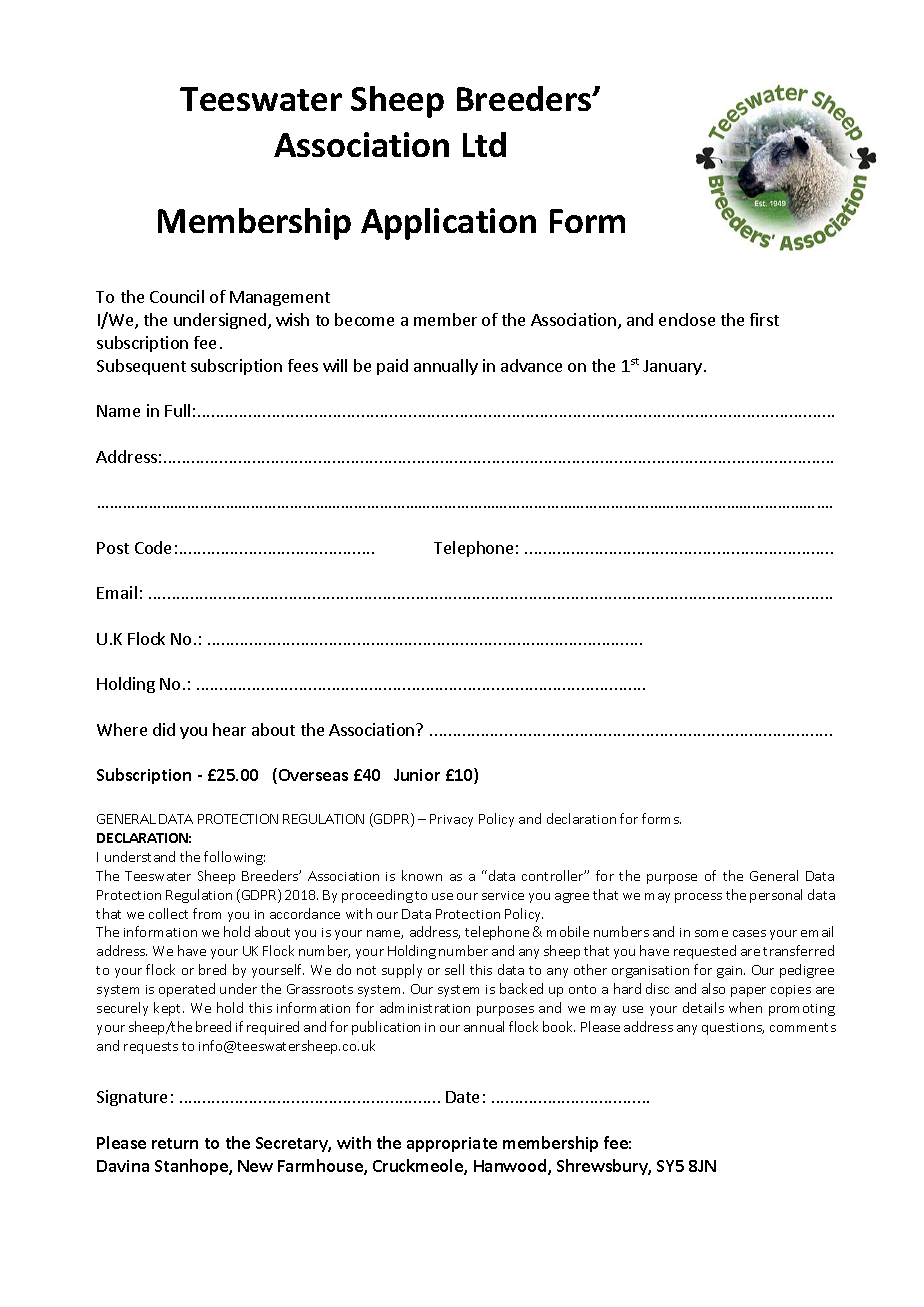 The image size is (924, 1307). Describe the element at coordinates (687, 319) in the page. I see `enclose` at that location.
